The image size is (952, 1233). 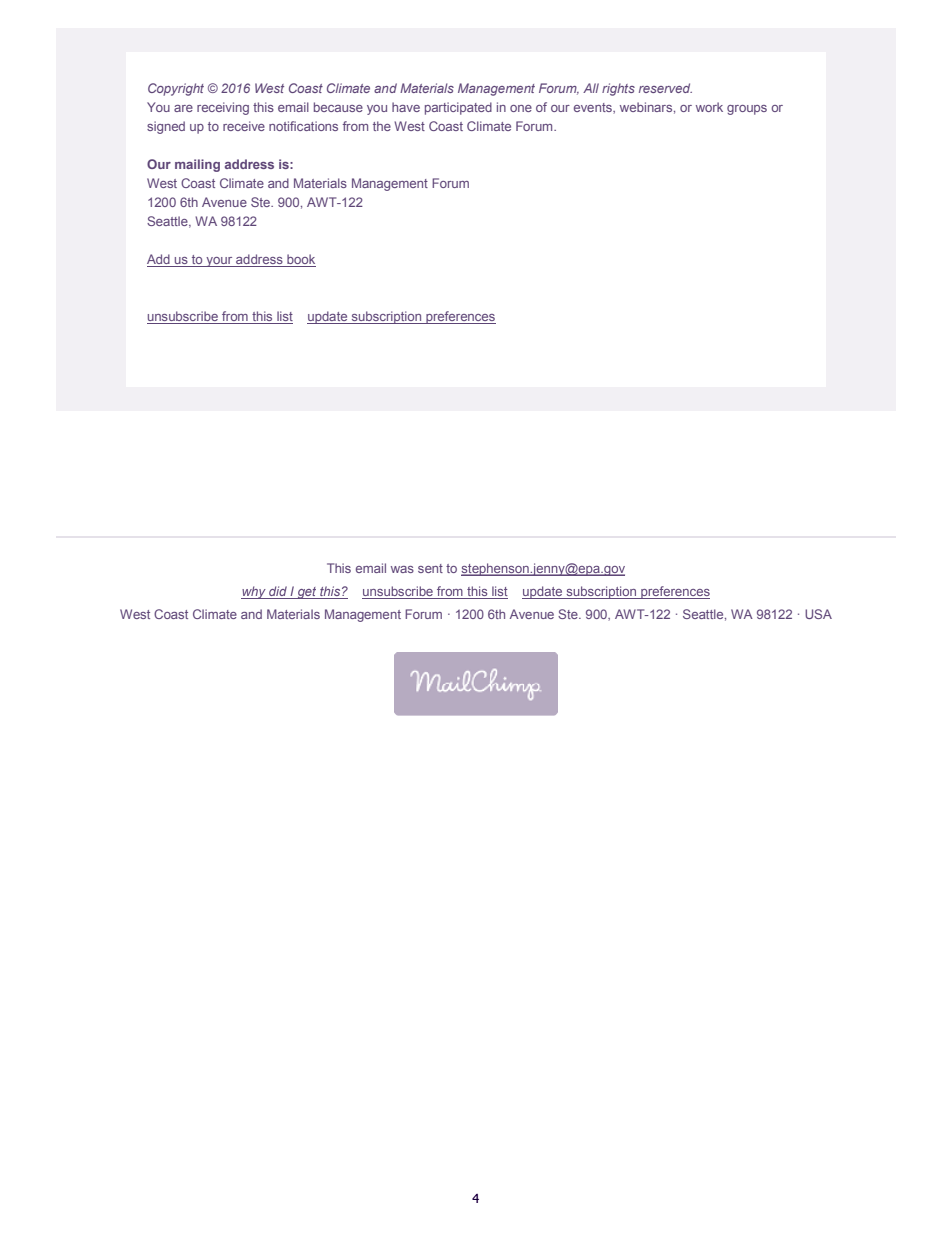 What do you see at coordinates (402, 569) in the image?
I see `was` at bounding box center [402, 569].
